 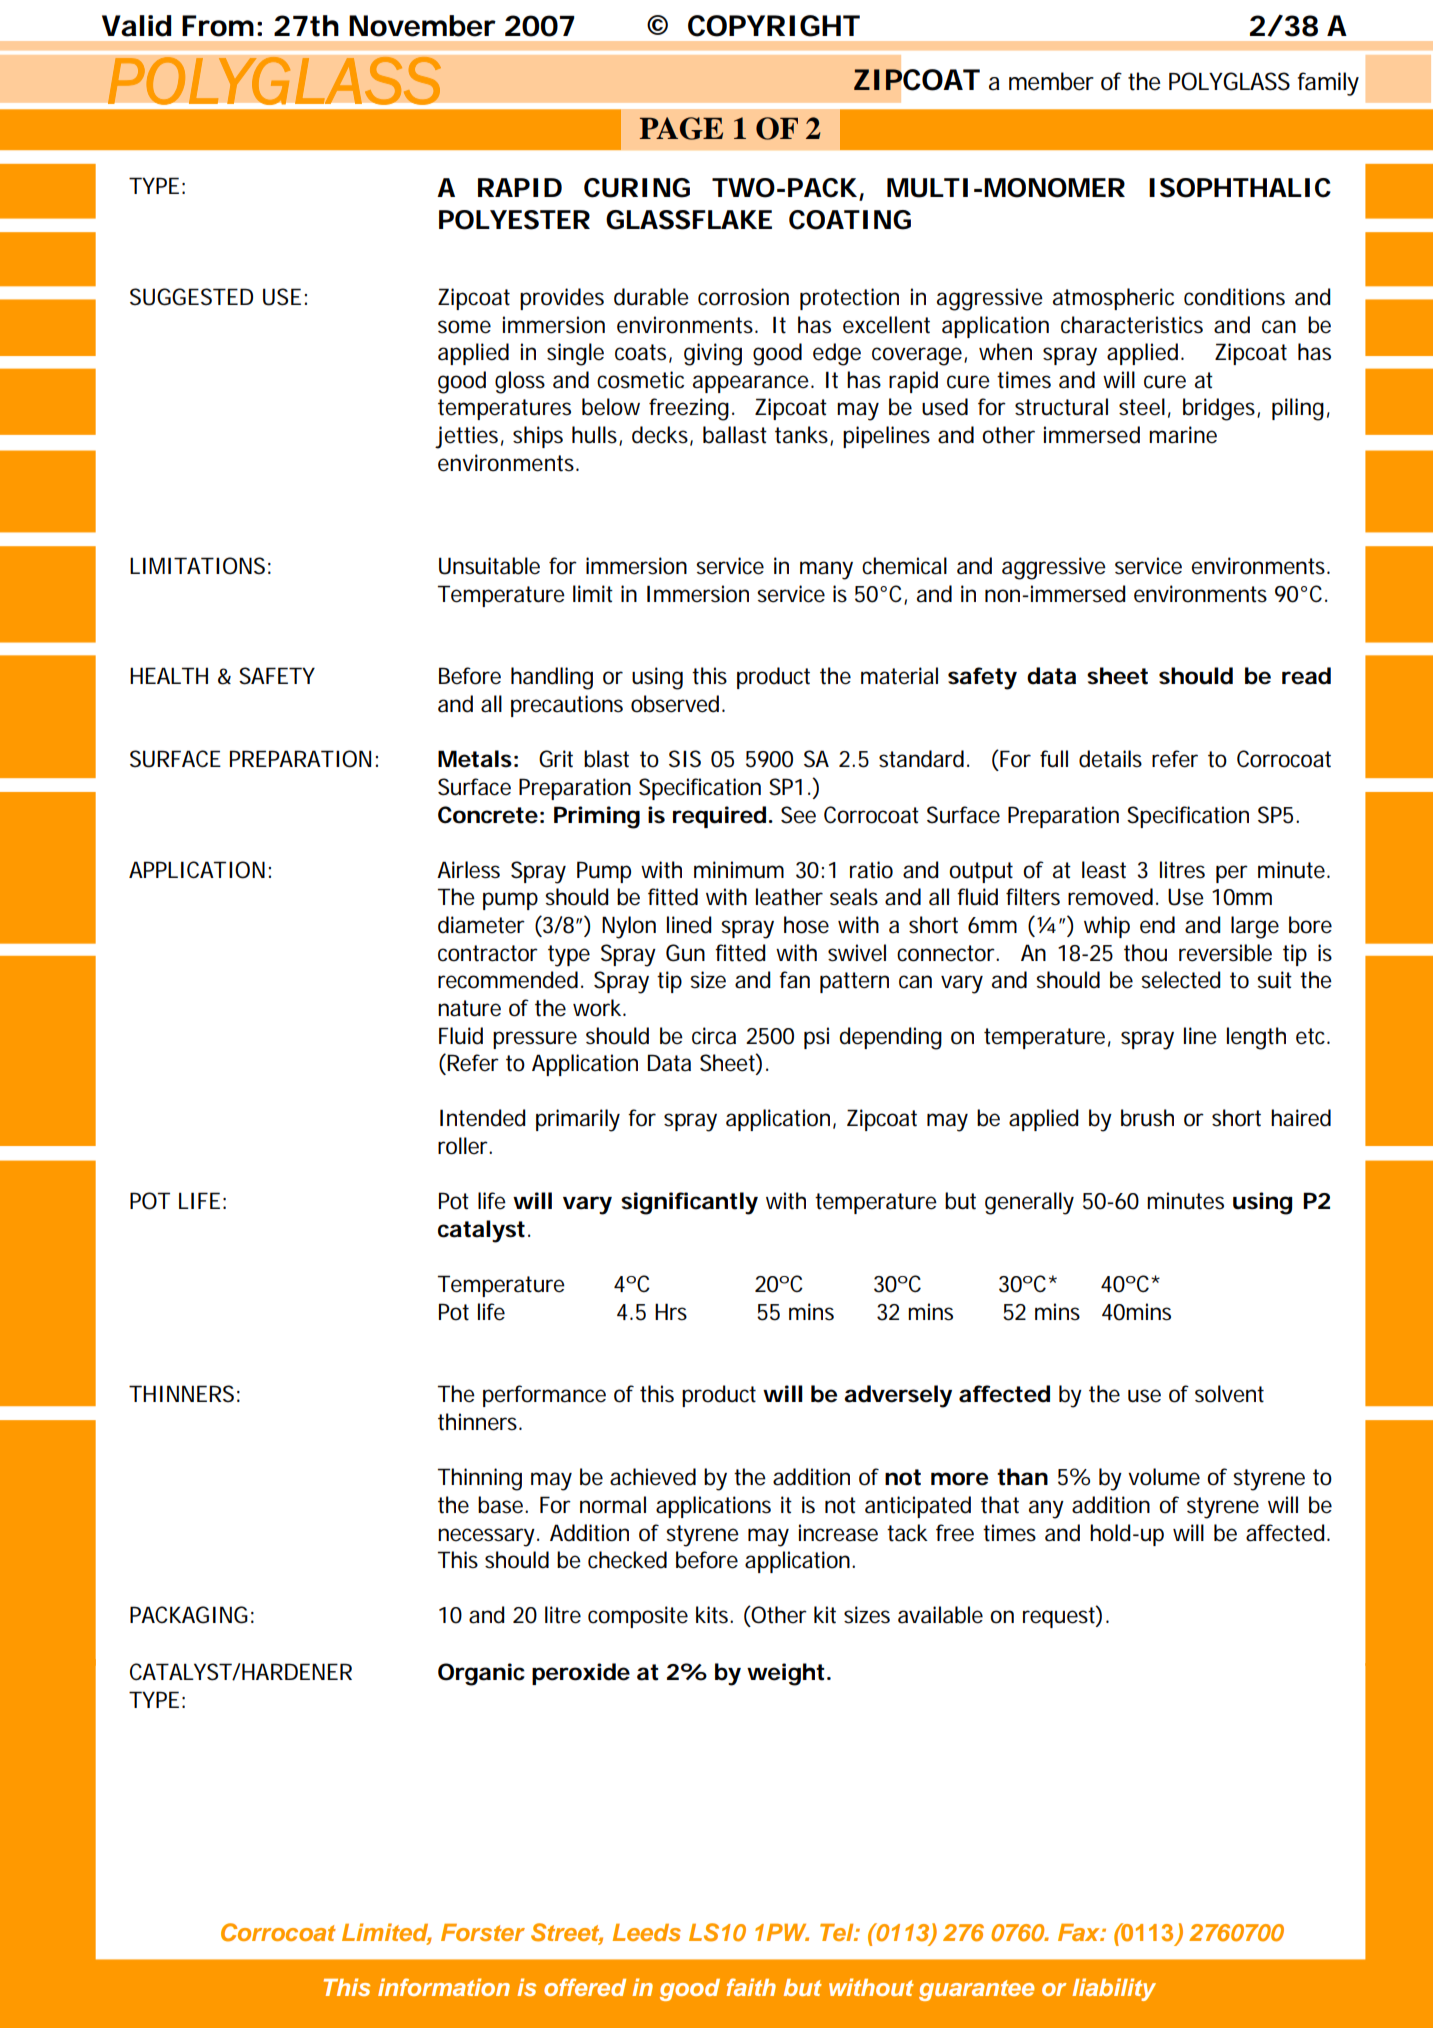 What do you see at coordinates (422, 26) in the screenshot?
I see `November` at bounding box center [422, 26].
